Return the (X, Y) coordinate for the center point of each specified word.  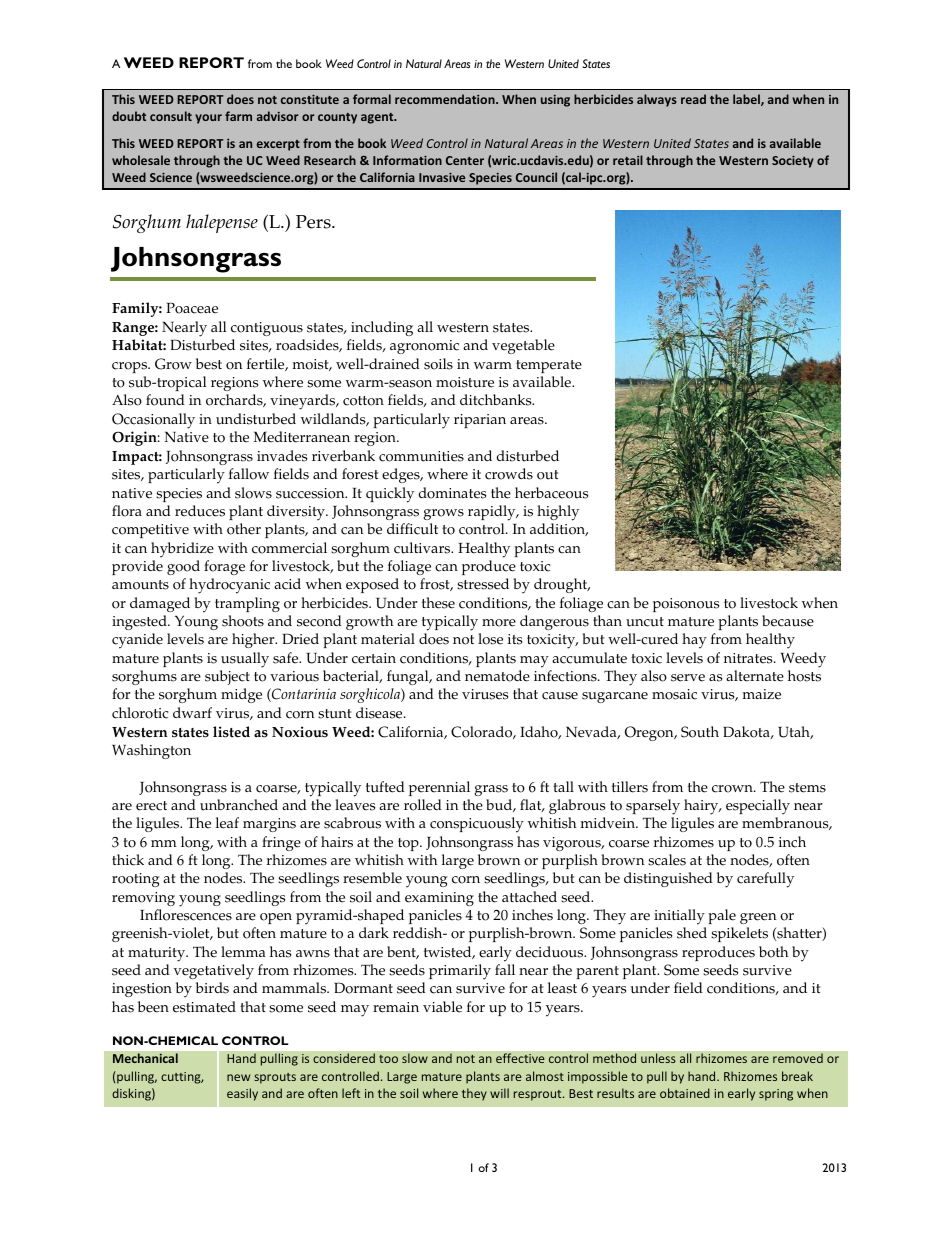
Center (465, 160)
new (238, 1077)
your (208, 119)
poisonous (686, 605)
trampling (247, 604)
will (499, 1093)
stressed (483, 584)
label (747, 100)
